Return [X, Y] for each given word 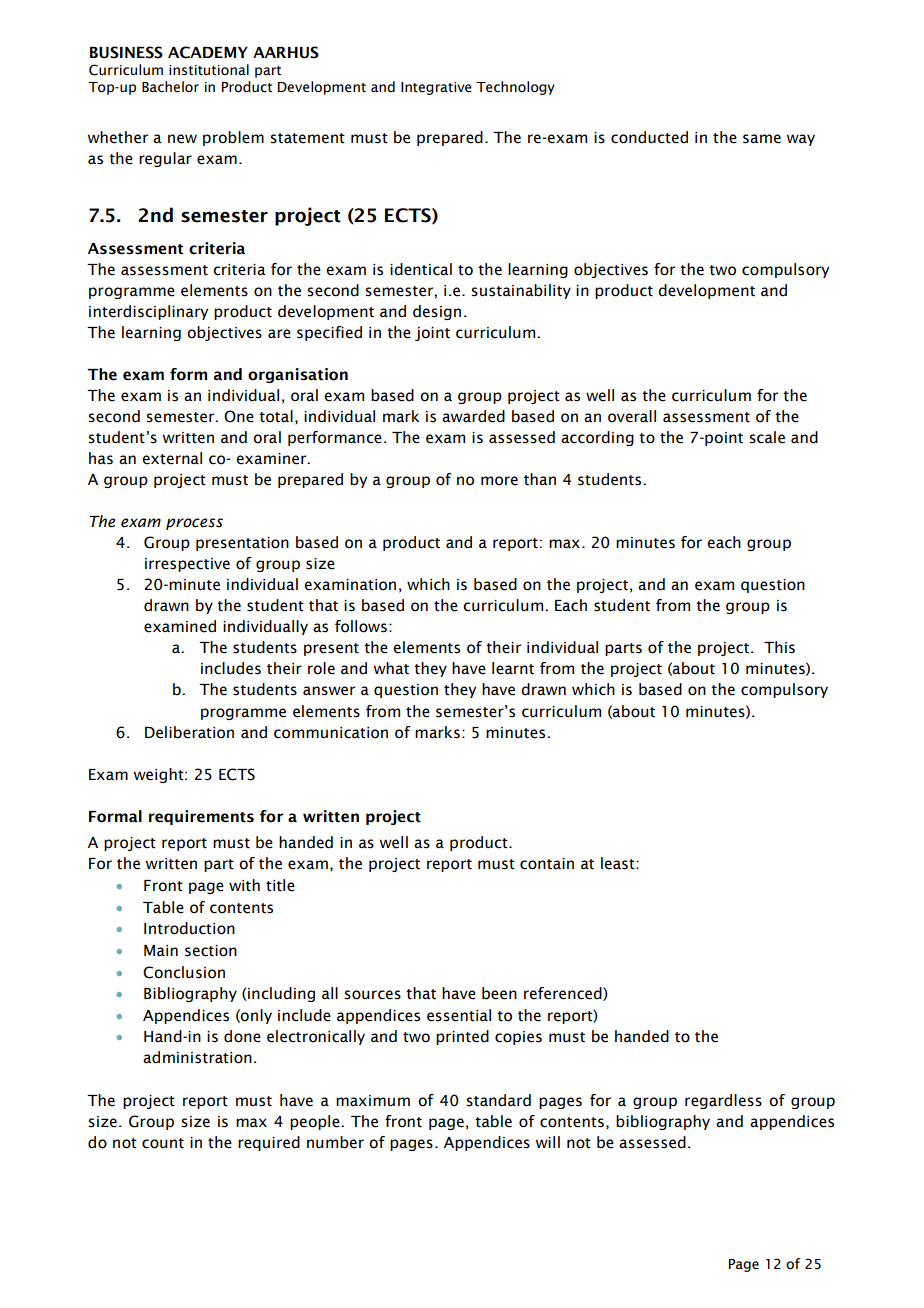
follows [361, 626]
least [619, 863]
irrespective [187, 565]
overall [632, 416]
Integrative [436, 88]
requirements [201, 817]
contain [547, 864]
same [762, 139]
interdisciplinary [148, 312]
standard [498, 1100]
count [163, 1143]
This [779, 647]
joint [432, 334]
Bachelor [170, 87]
